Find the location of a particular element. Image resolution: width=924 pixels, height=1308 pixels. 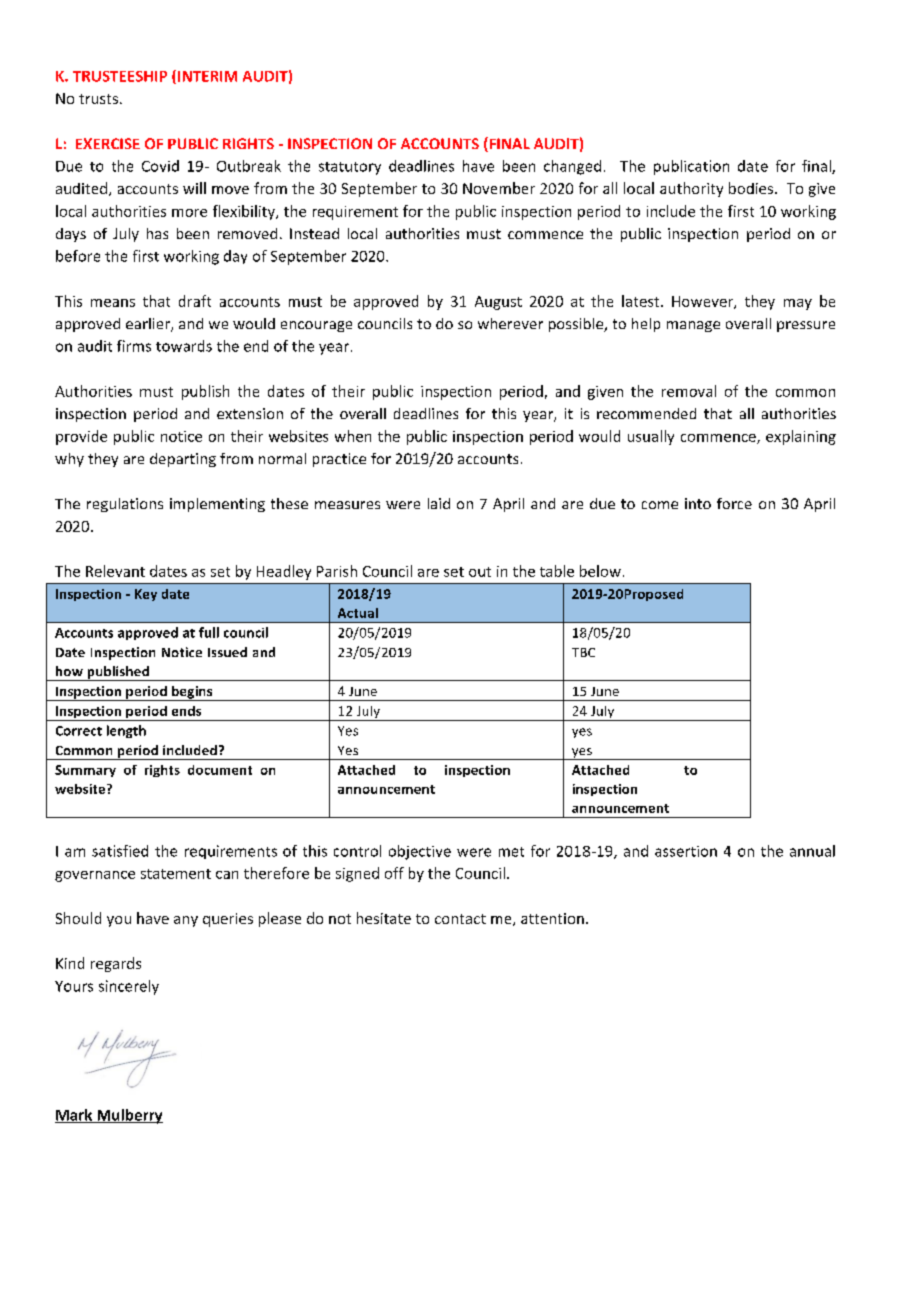

bodies is located at coordinates (752, 188).
